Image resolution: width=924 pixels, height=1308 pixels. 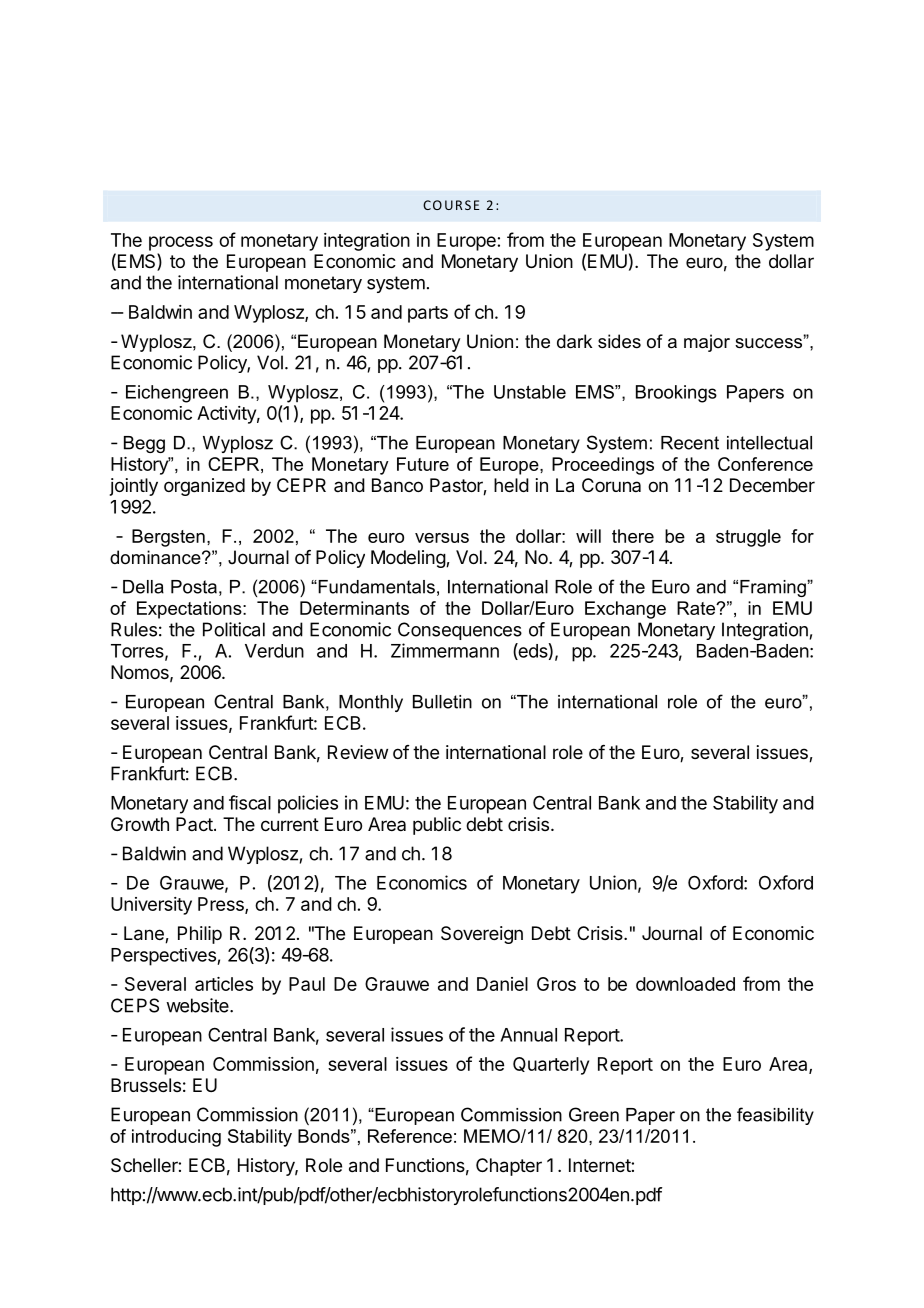 I want to click on Future, so click(x=423, y=464).
